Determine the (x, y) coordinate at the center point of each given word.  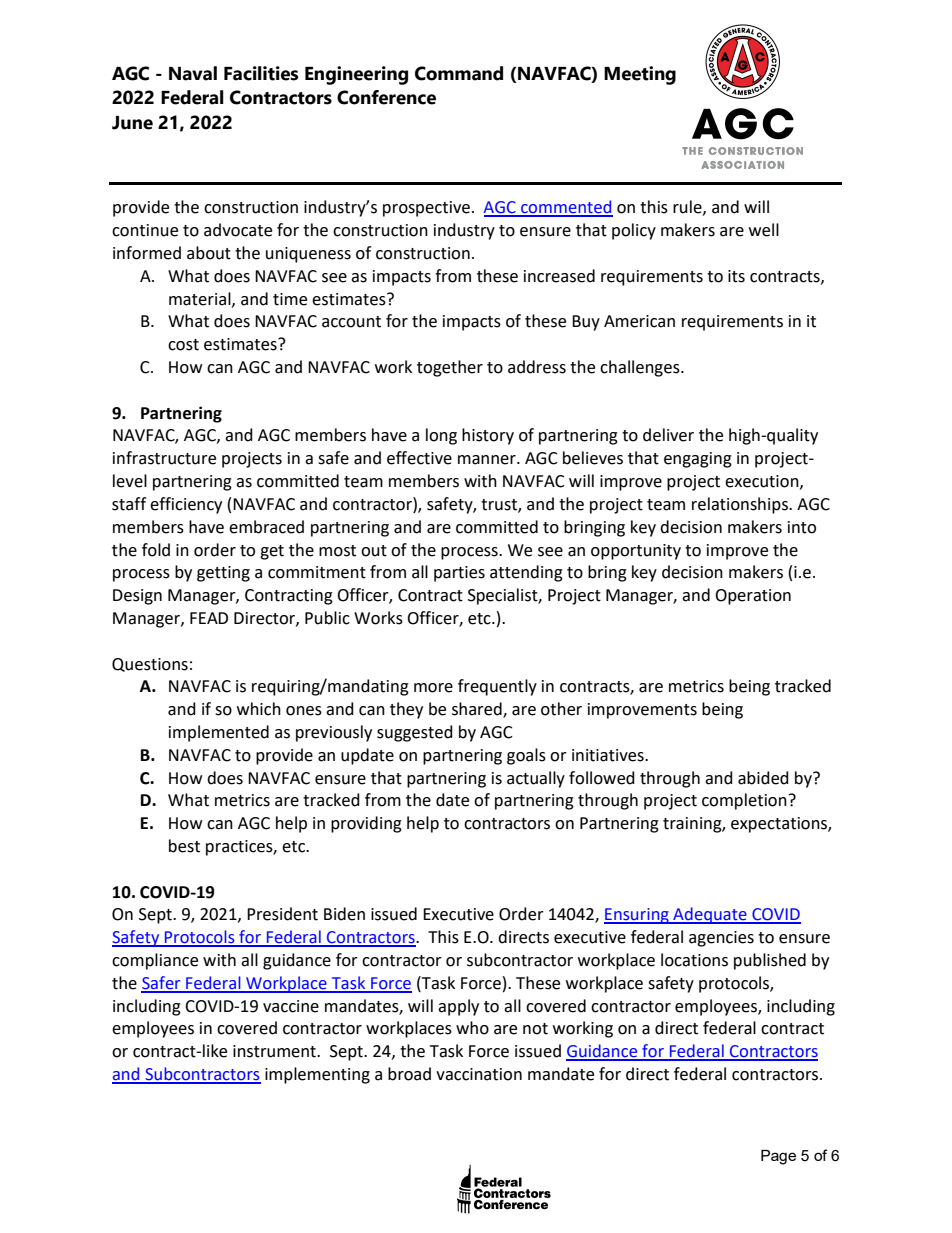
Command (459, 73)
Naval (193, 73)
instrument (275, 1051)
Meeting (640, 75)
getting (223, 574)
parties (459, 574)
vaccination (479, 1074)
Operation (753, 597)
